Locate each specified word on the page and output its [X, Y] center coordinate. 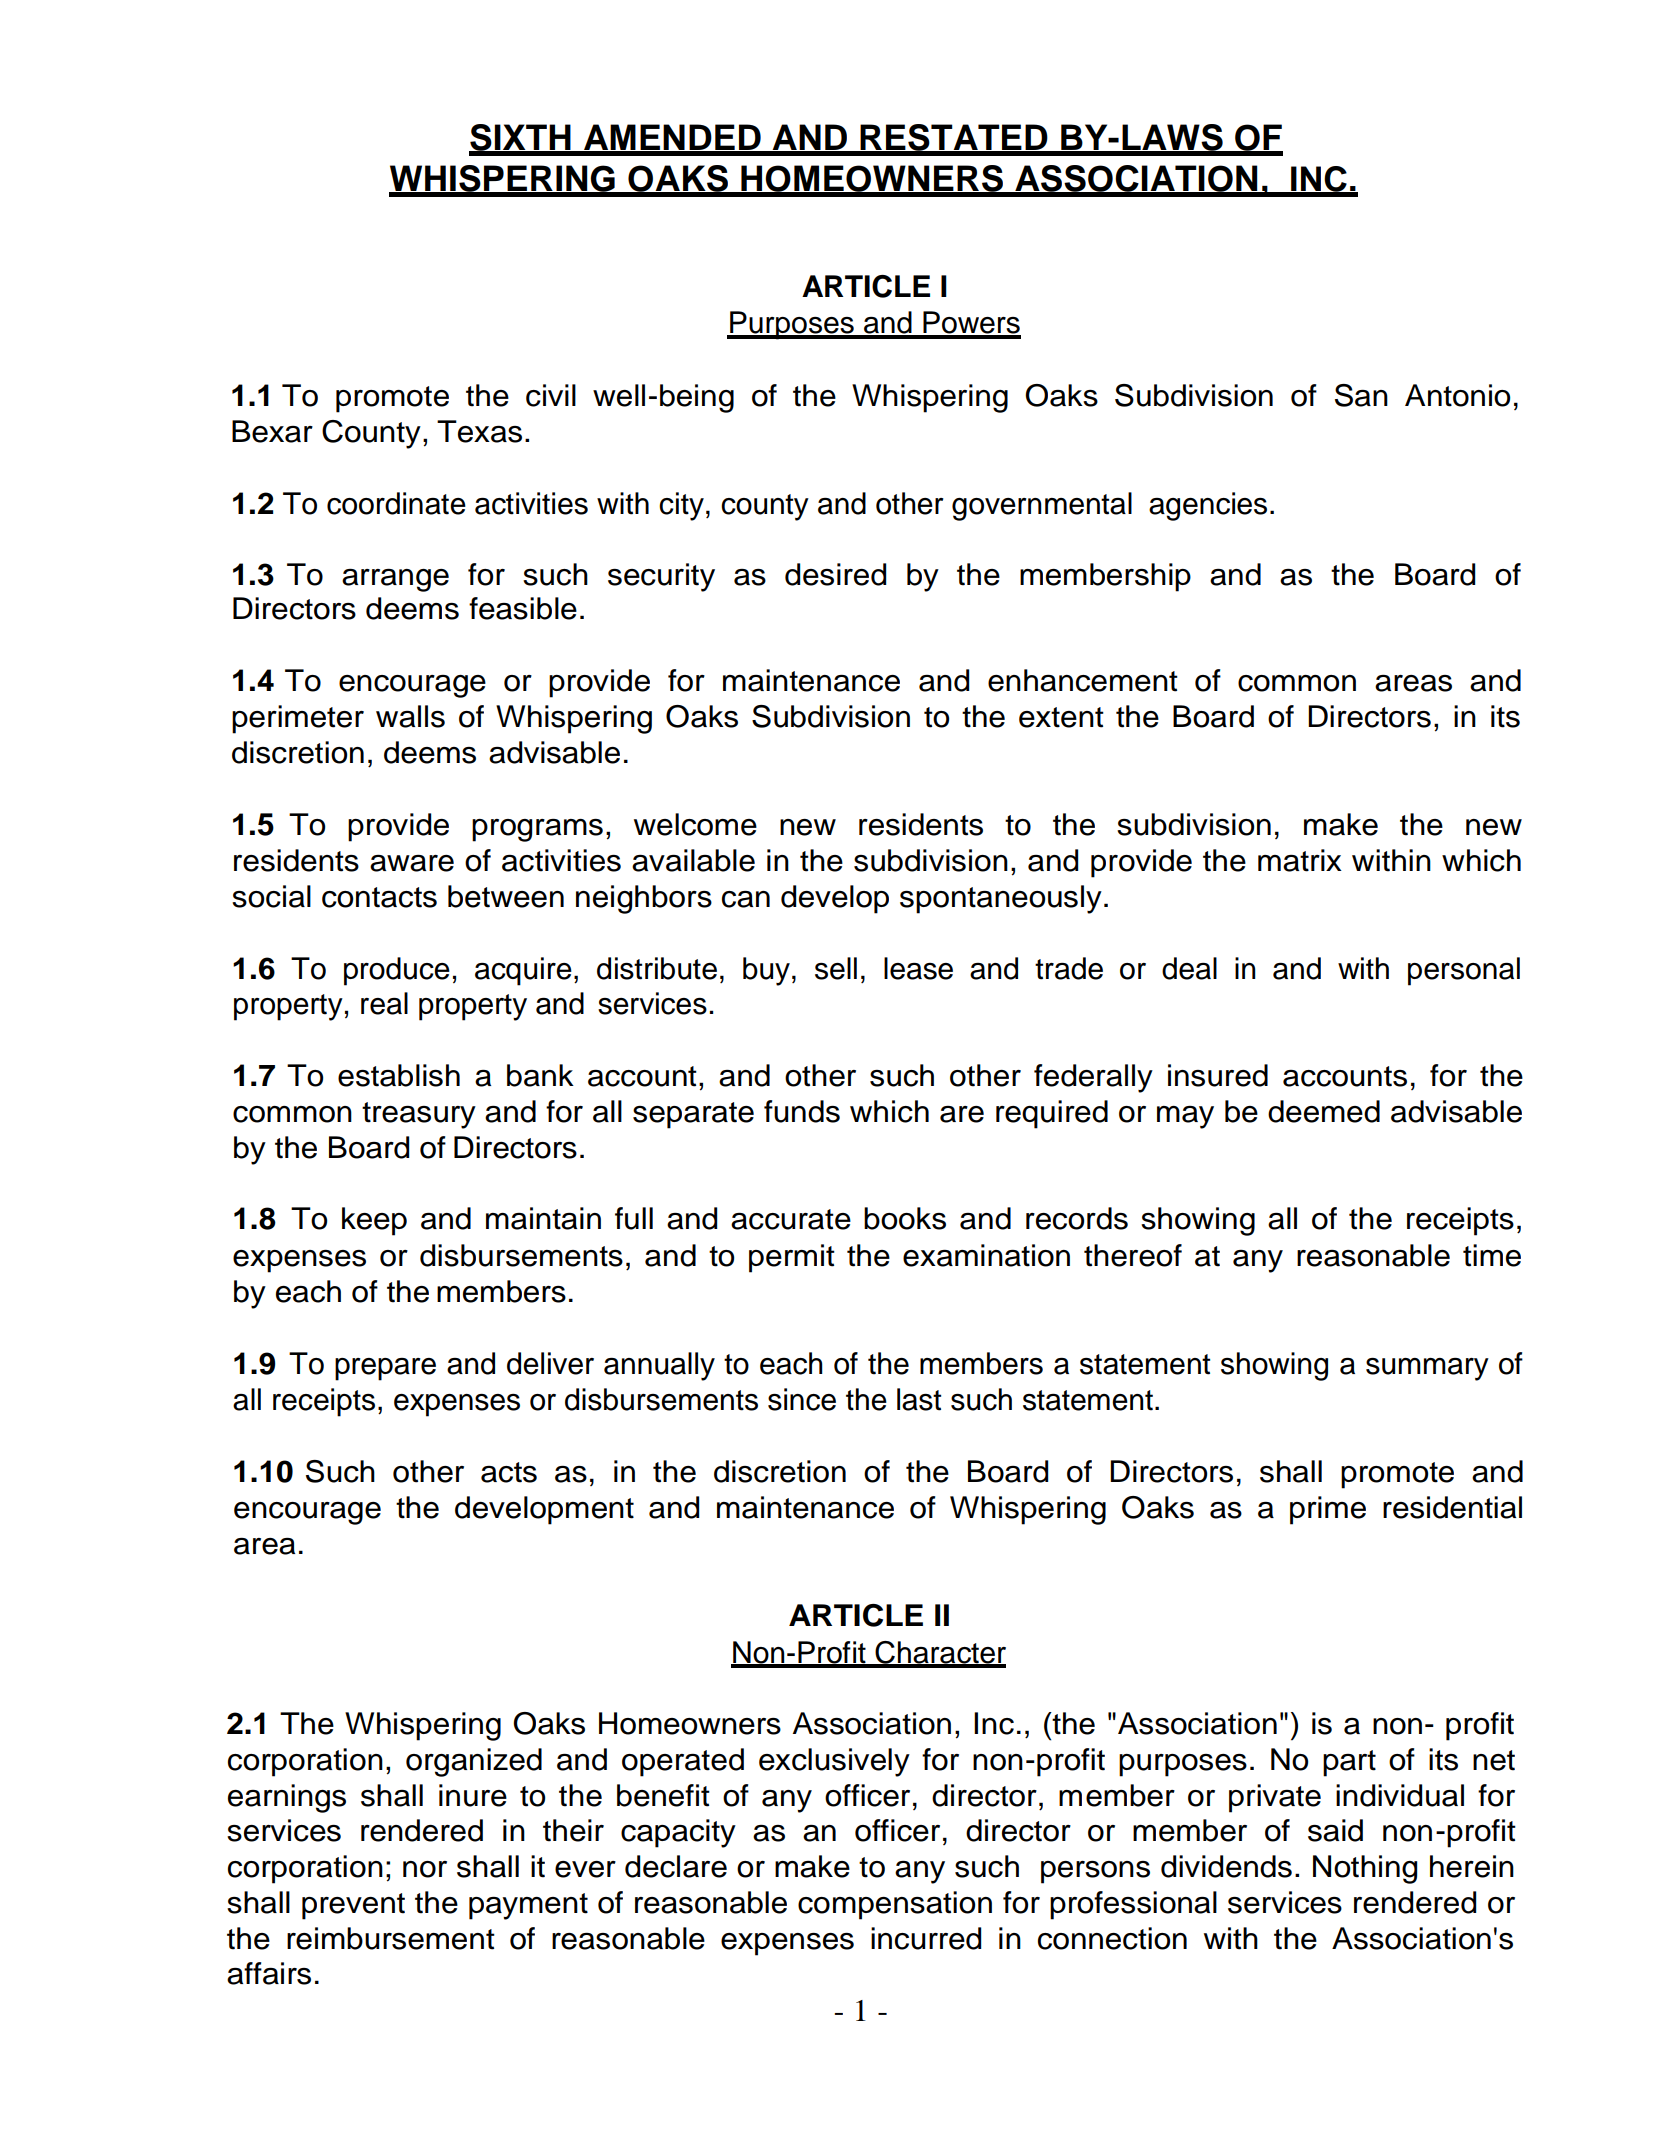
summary [1427, 1369]
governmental [1042, 506]
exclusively [834, 1762]
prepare [385, 1369]
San [1361, 395]
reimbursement [391, 1938]
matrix [1300, 860]
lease [918, 968]
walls [410, 716]
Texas [479, 431]
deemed [1324, 1111]
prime [1328, 1510]
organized [474, 1762]
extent [1061, 717]
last [919, 1399]
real [384, 1003]
